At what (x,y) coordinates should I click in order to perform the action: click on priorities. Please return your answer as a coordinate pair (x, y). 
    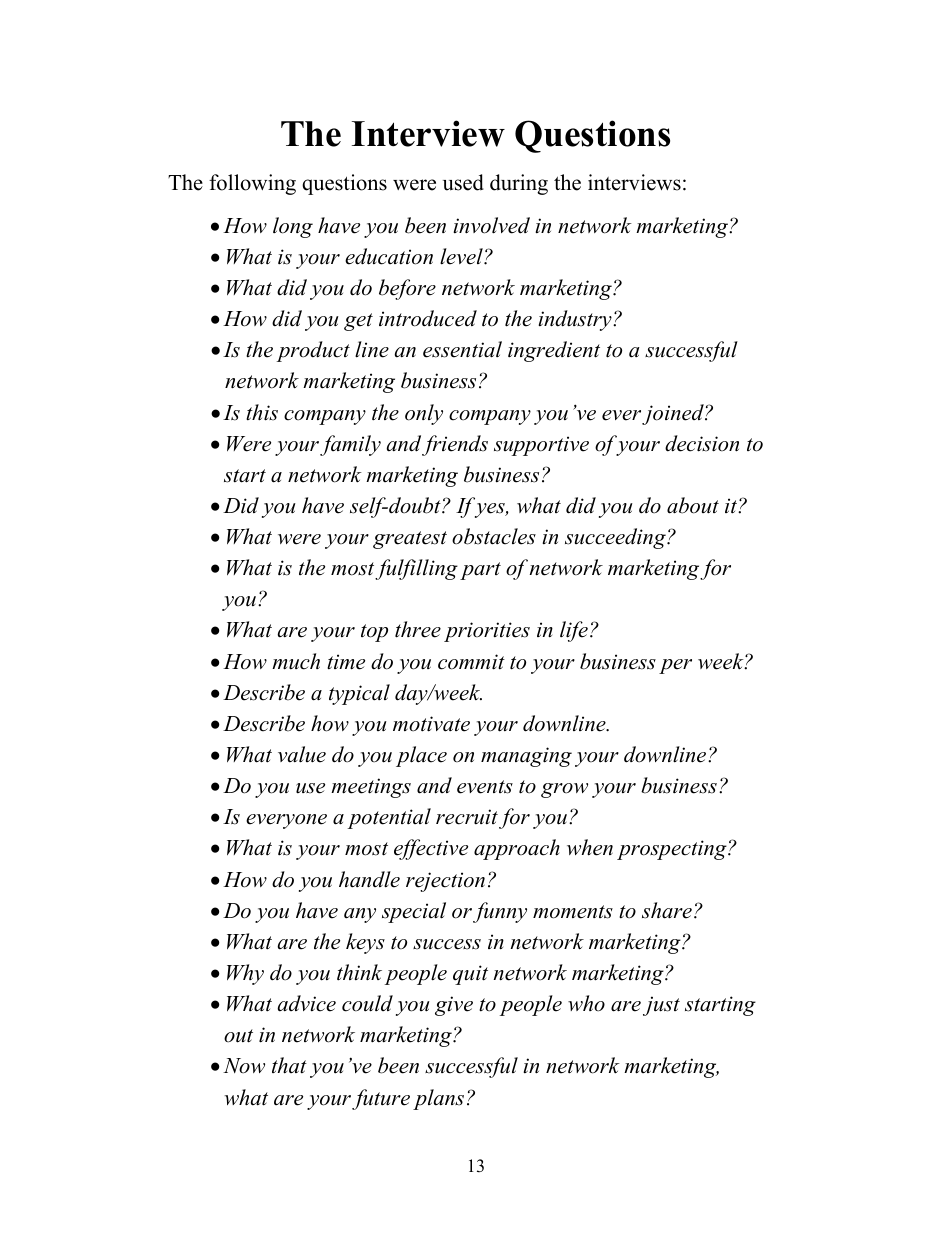
    Looking at the image, I should click on (487, 632).
